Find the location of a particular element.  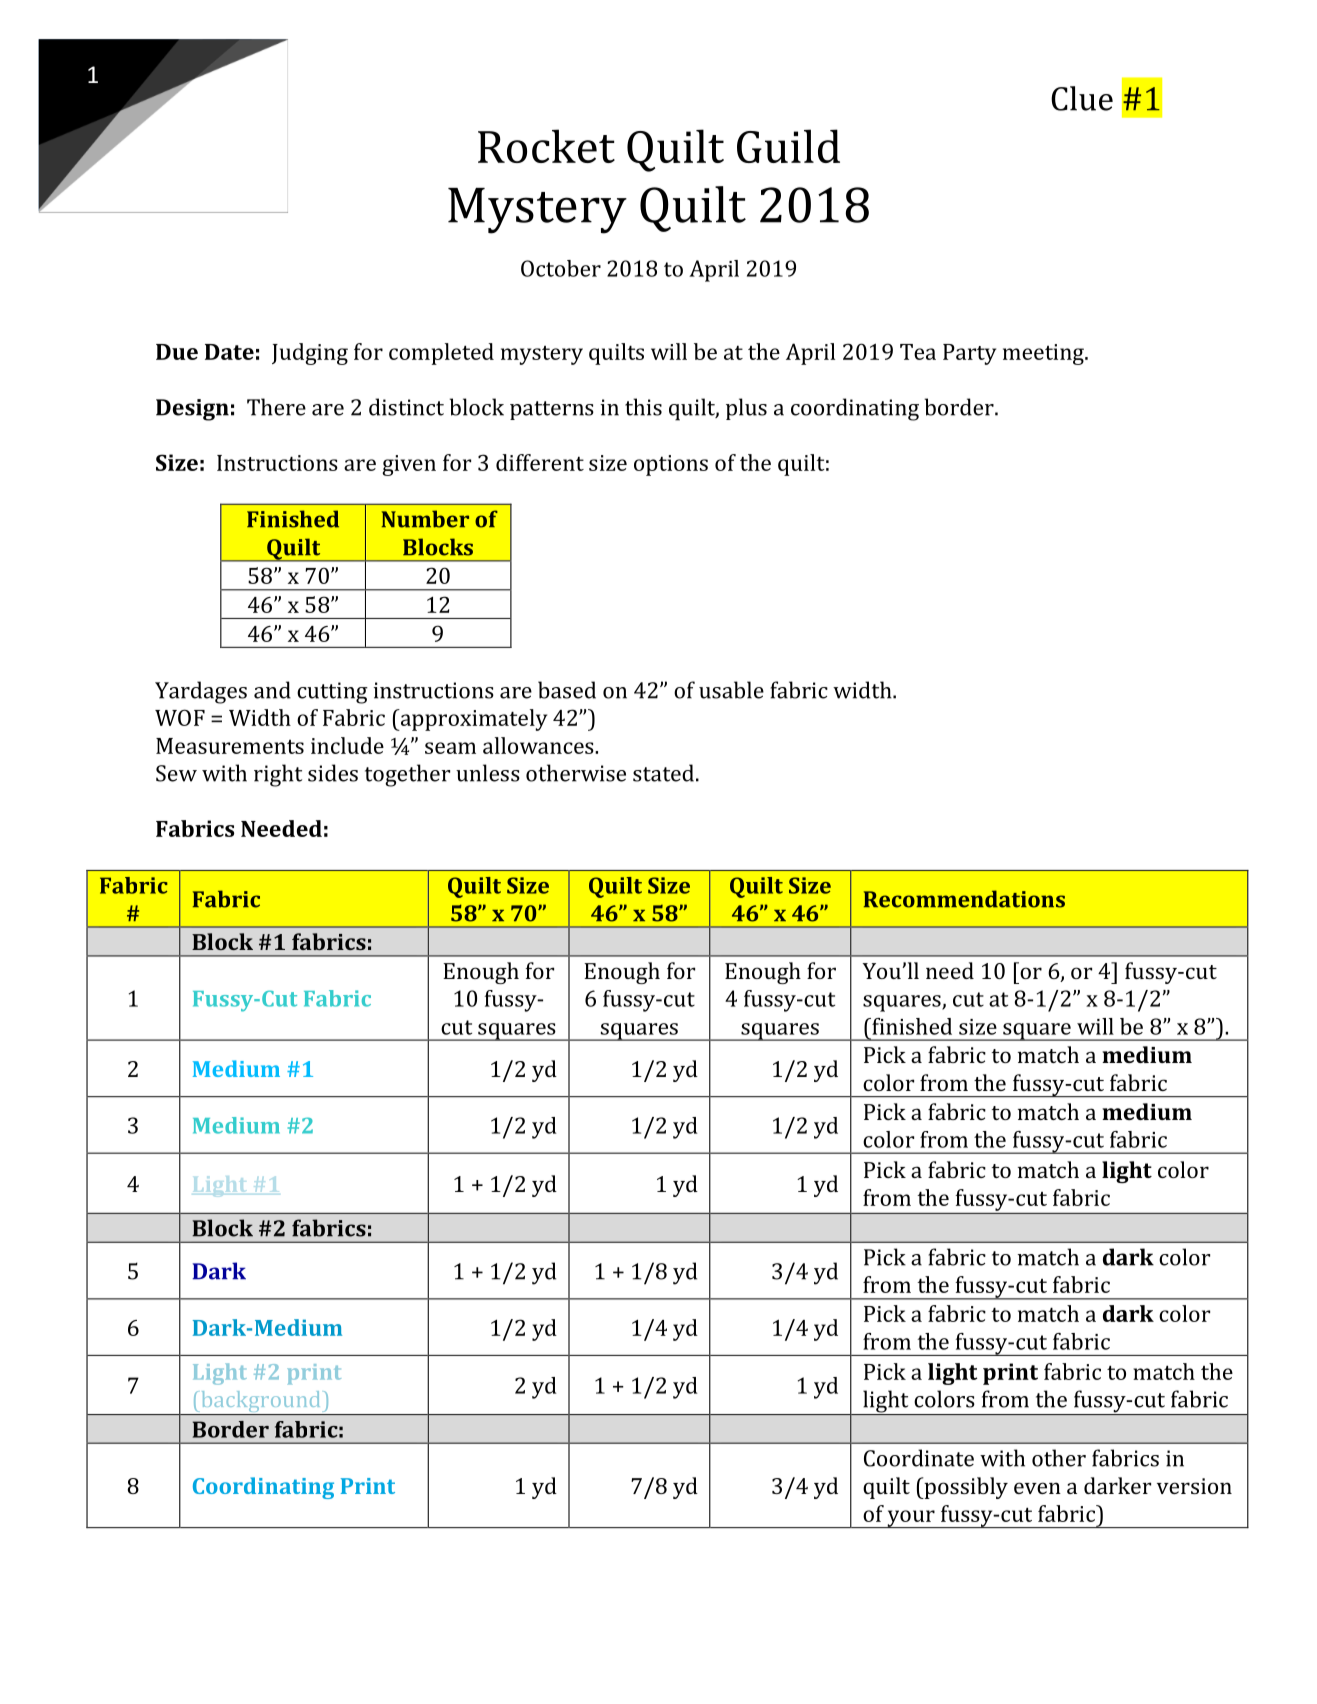

and is located at coordinates (272, 690).
